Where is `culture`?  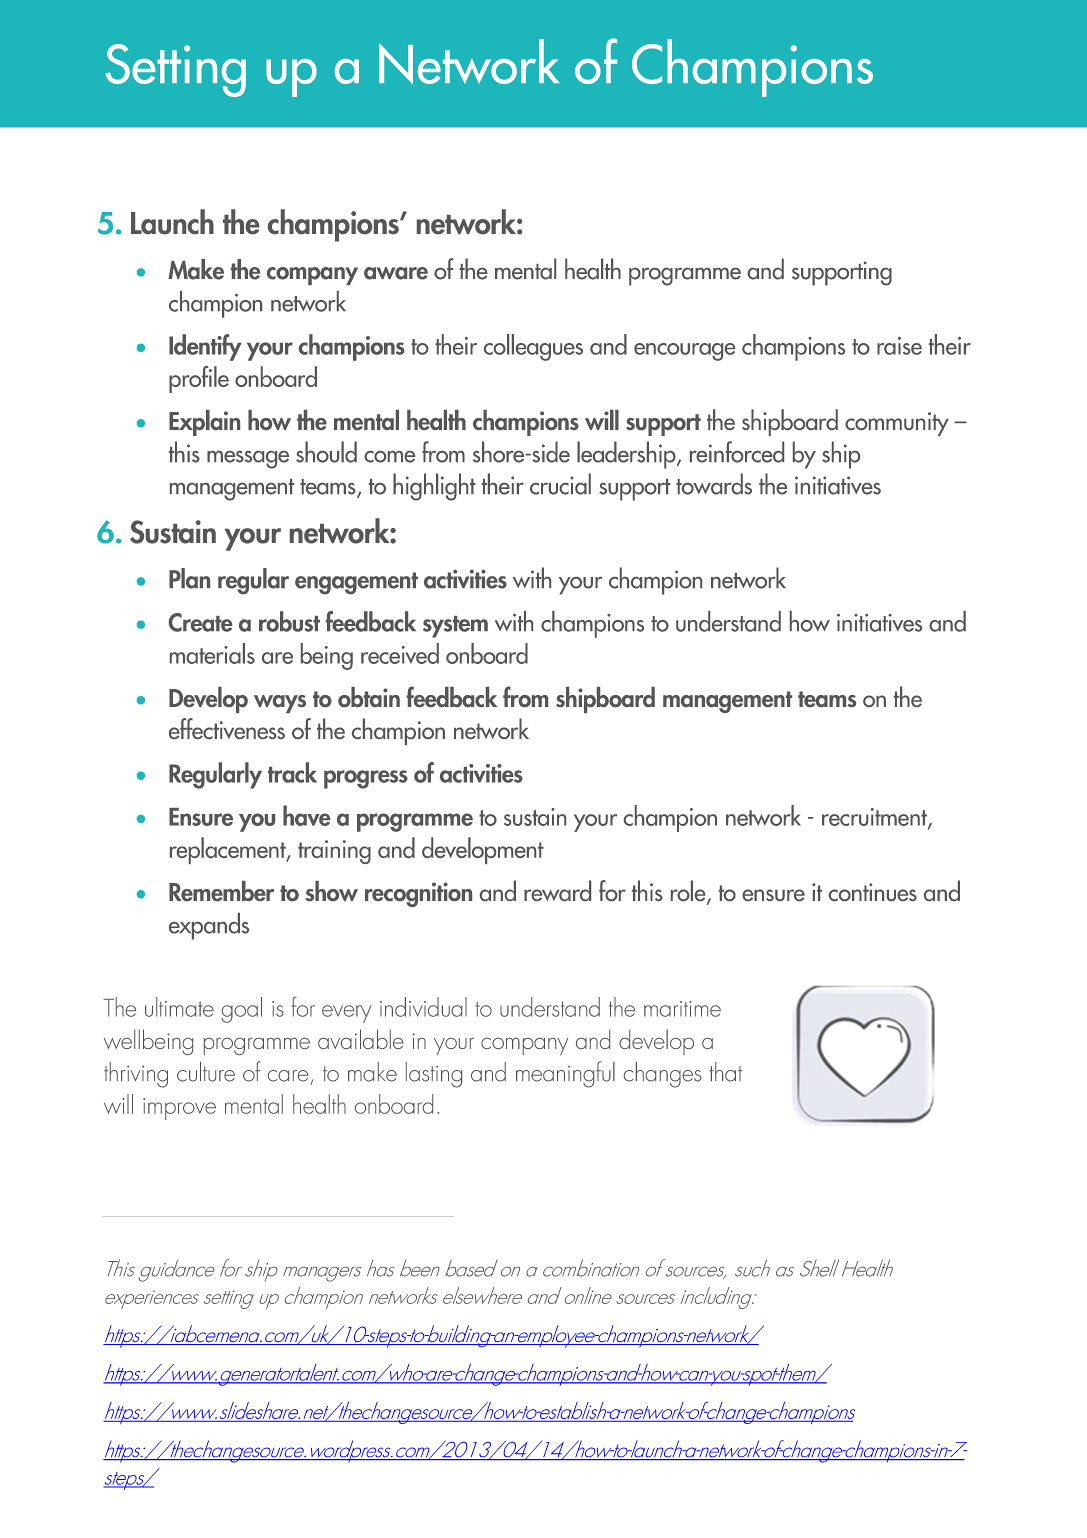
culture is located at coordinates (206, 1072).
